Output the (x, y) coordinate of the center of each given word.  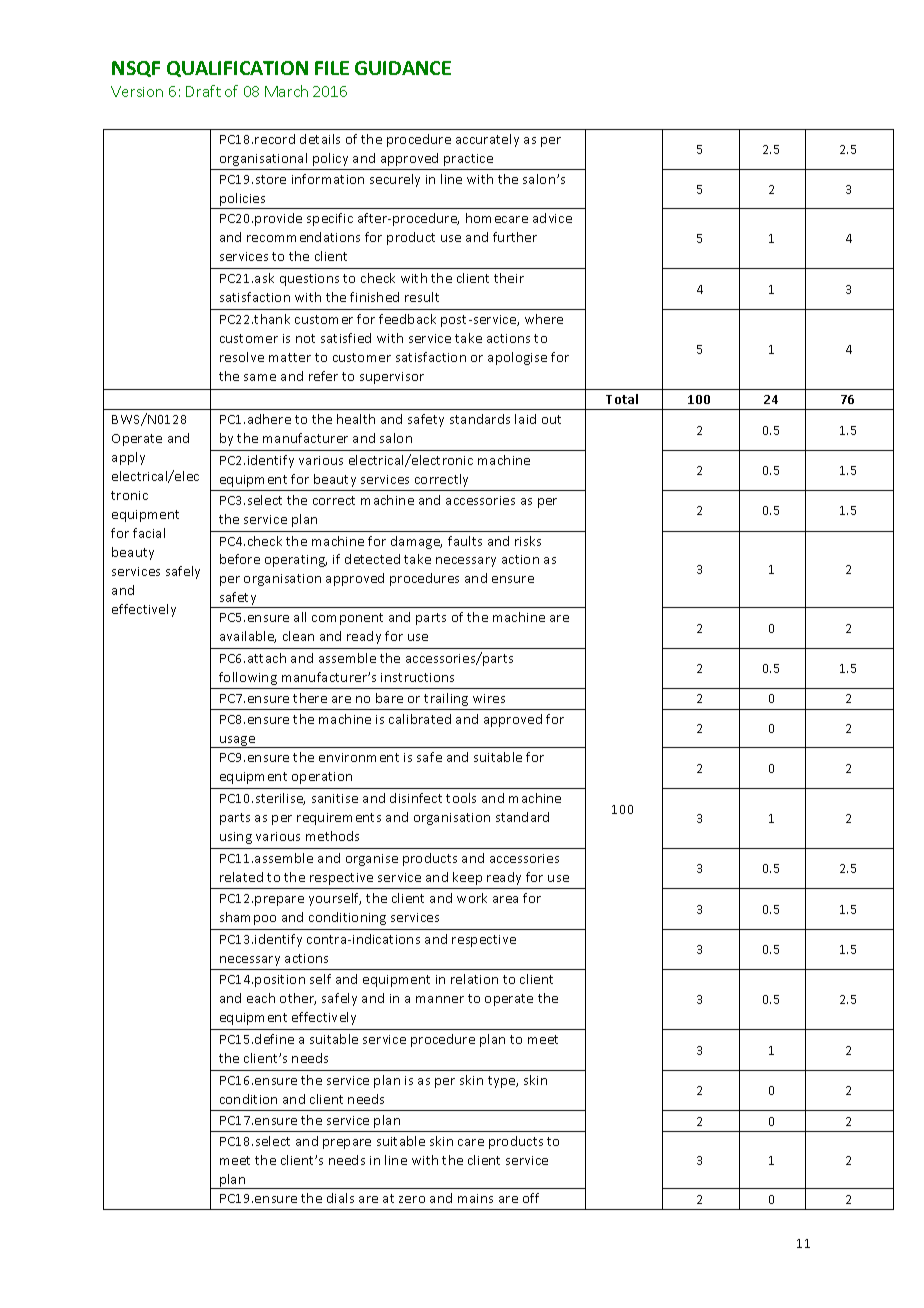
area (505, 899)
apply (128, 458)
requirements (339, 819)
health (356, 419)
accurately (487, 140)
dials (340, 1198)
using (236, 838)
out (551, 419)
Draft (203, 91)
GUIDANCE (403, 68)
